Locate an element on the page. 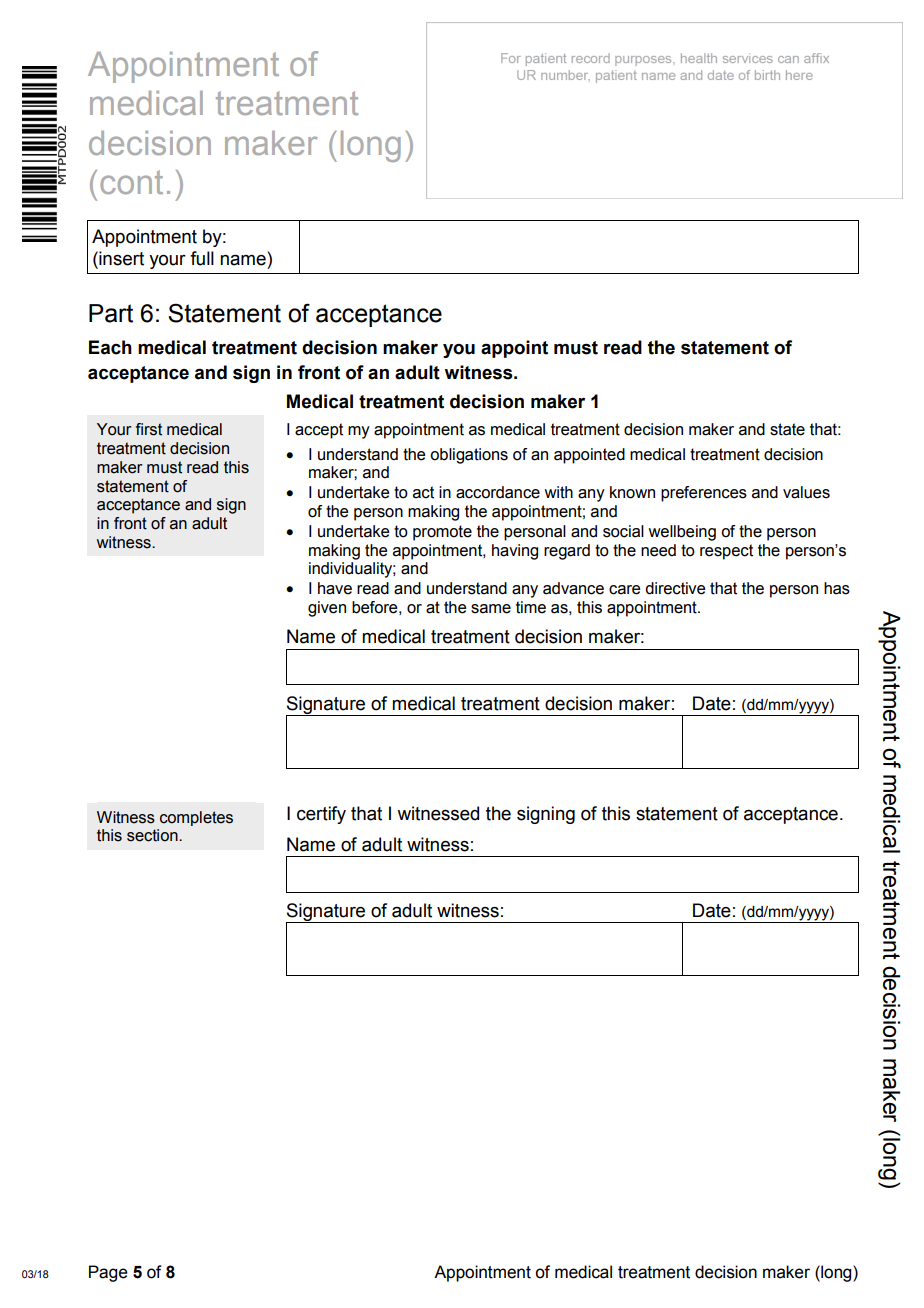  obligations is located at coordinates (469, 456).
